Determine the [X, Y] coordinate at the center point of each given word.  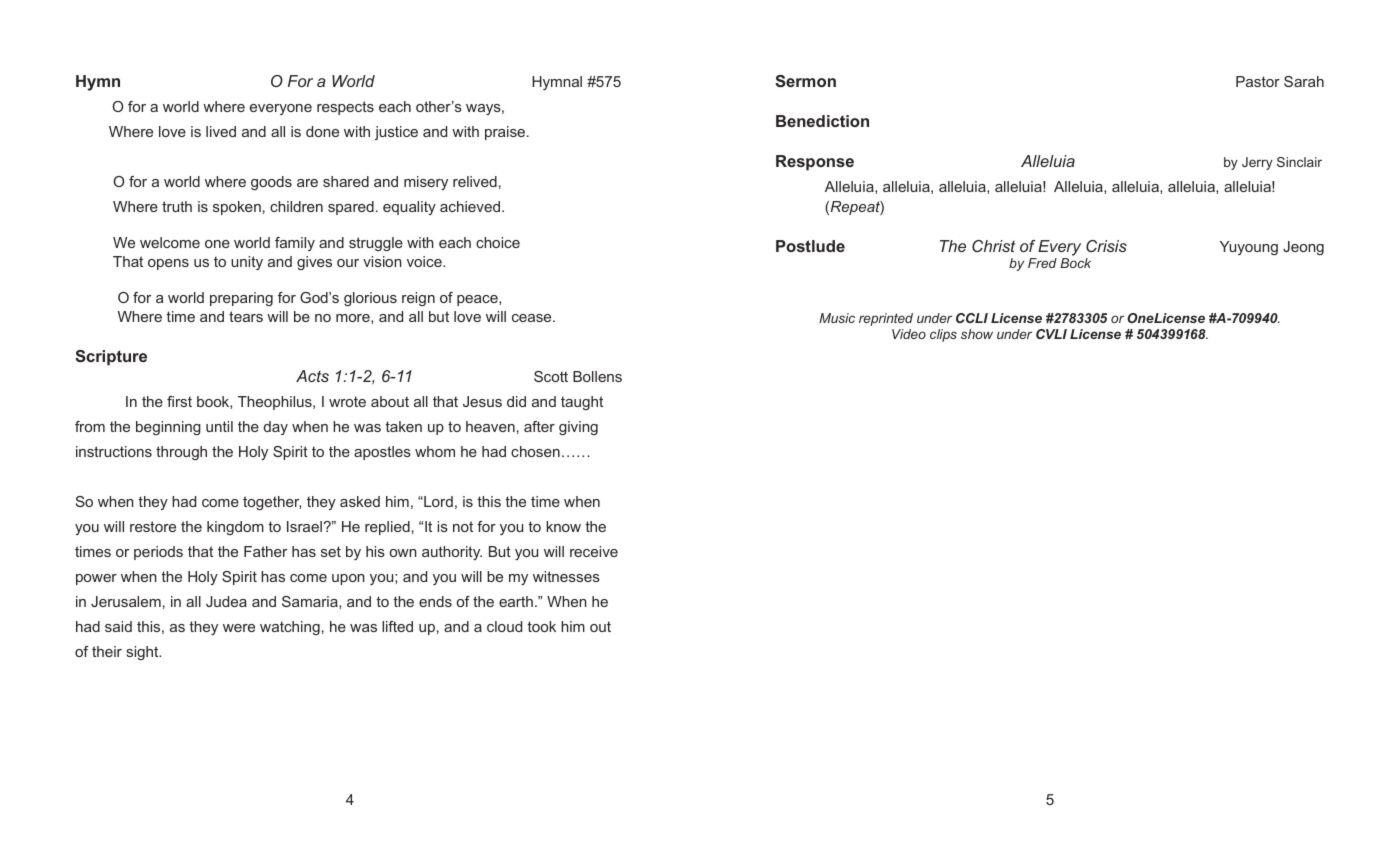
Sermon [805, 81]
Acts [312, 376]
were [239, 628]
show [977, 334]
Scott [551, 376]
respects [345, 108]
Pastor [1258, 81]
